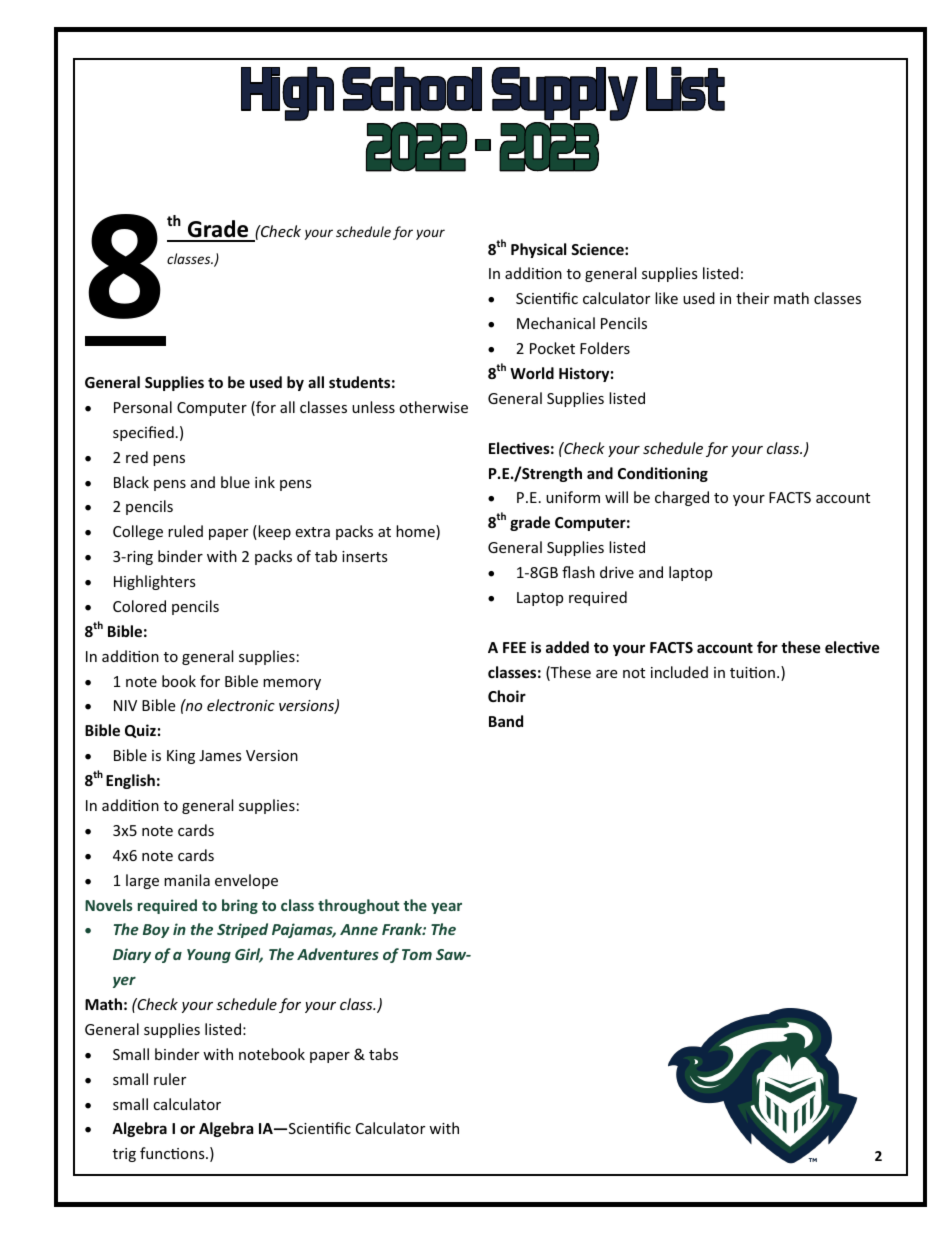 This page has width=952, height=1233. I want to click on like, so click(666, 298).
